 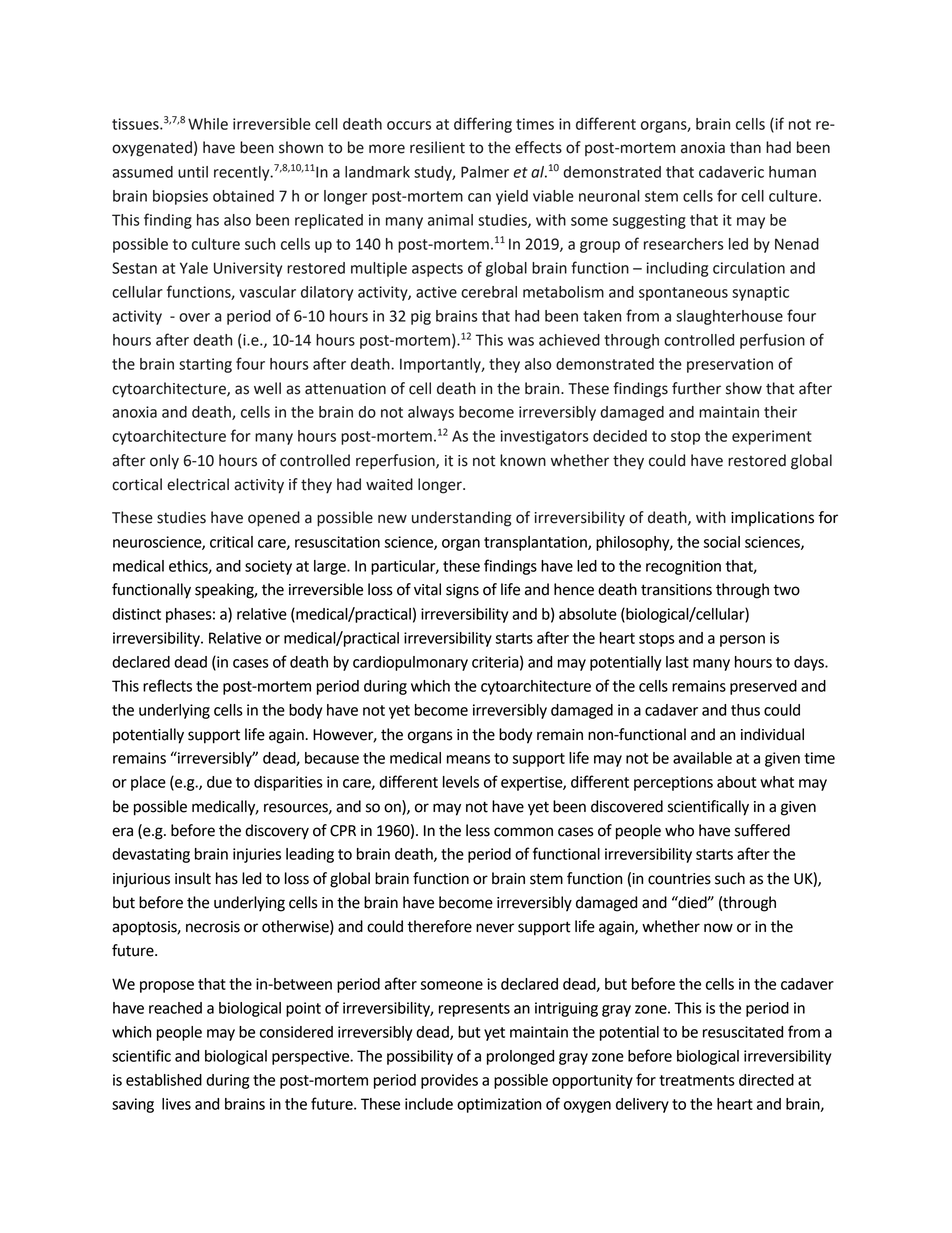 What do you see at coordinates (449, 1081) in the screenshot?
I see `provides` at bounding box center [449, 1081].
